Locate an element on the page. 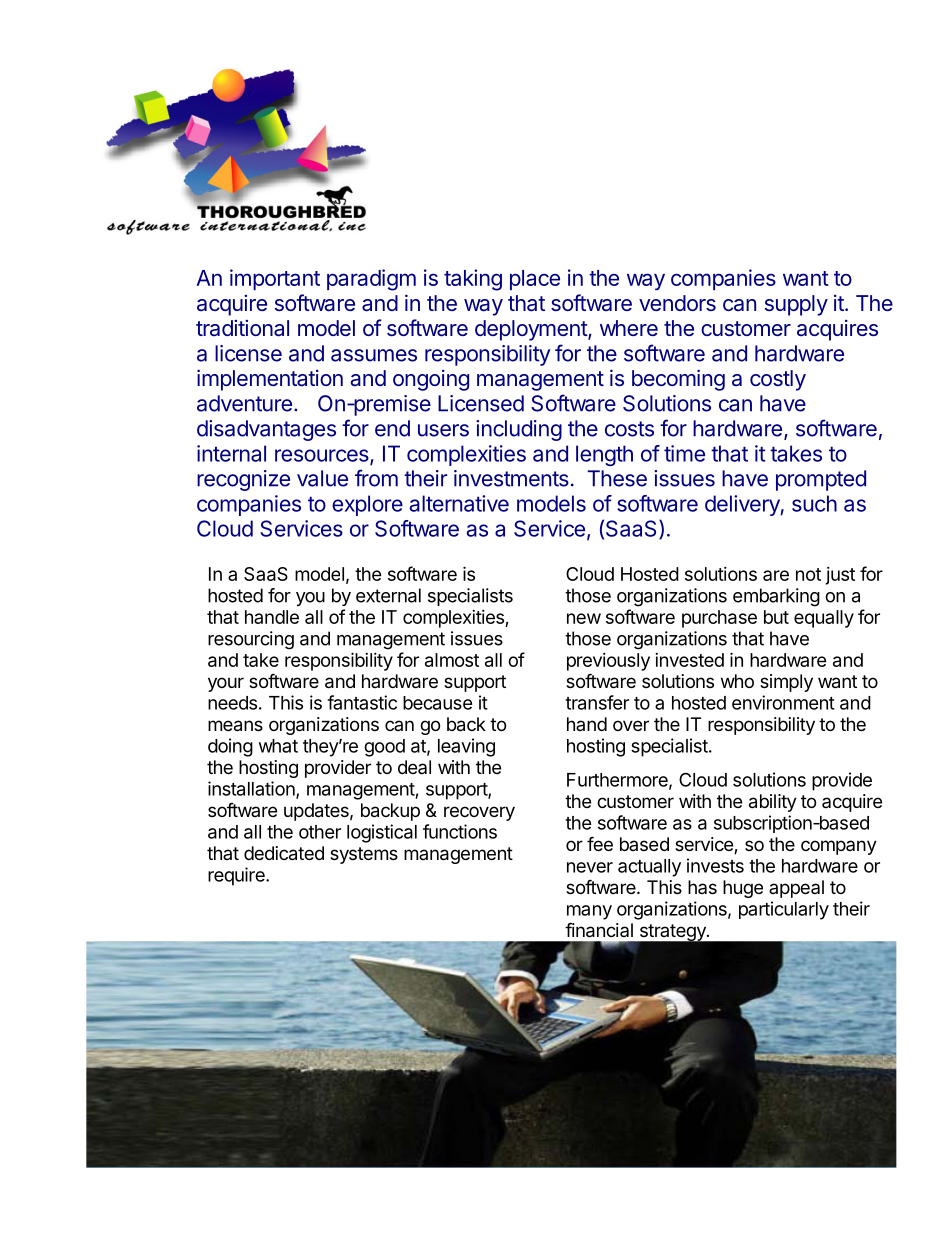 Image resolution: width=952 pixels, height=1233 pixels. including is located at coordinates (519, 430).
